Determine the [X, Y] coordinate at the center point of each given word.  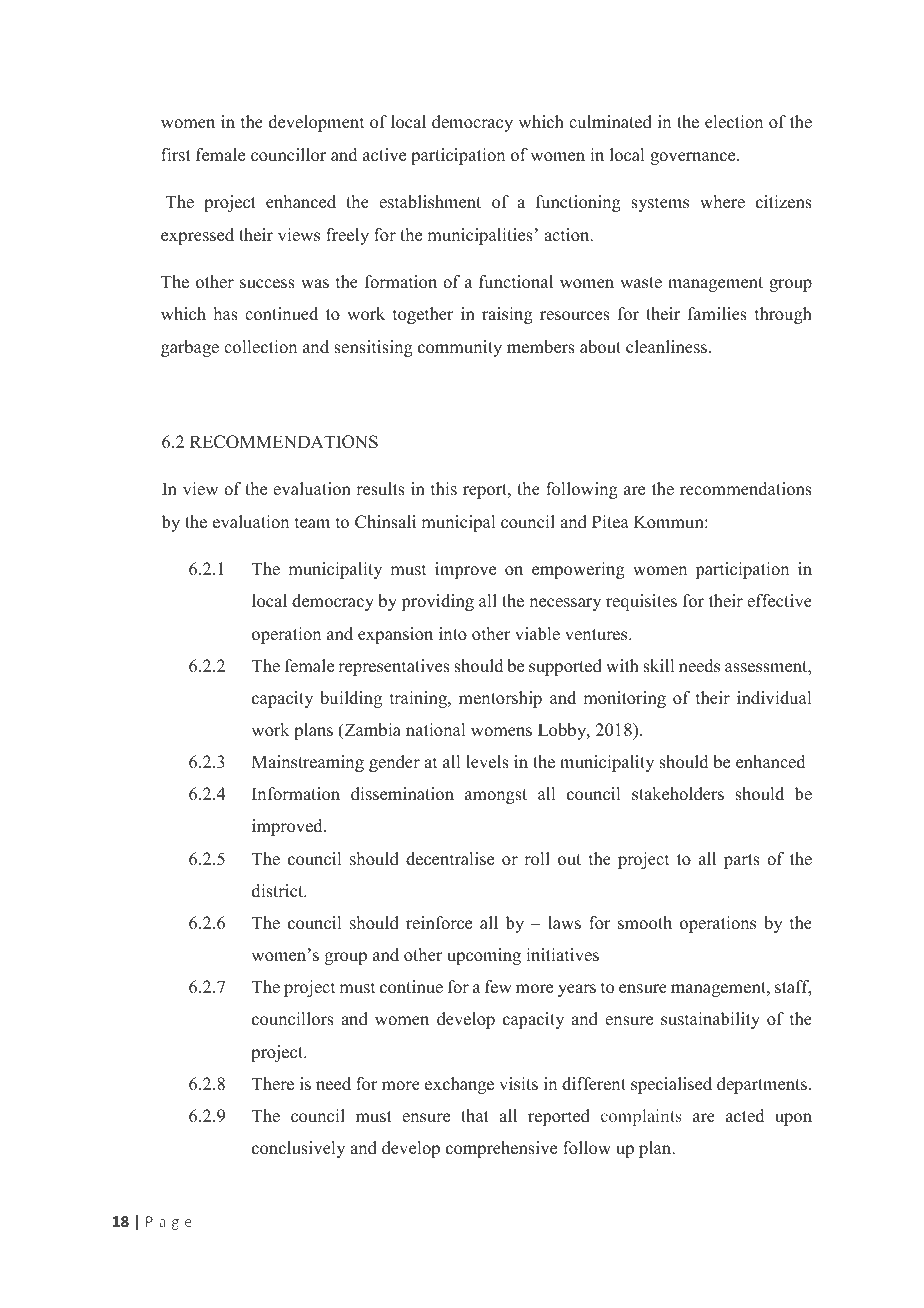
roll [537, 859]
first [176, 155]
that [475, 1115]
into [453, 634]
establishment [430, 202]
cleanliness [666, 347]
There [273, 1084]
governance [694, 158]
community [460, 348]
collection [260, 347]
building [351, 699]
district [279, 891]
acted [745, 1116]
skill [658, 666]
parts [742, 861]
